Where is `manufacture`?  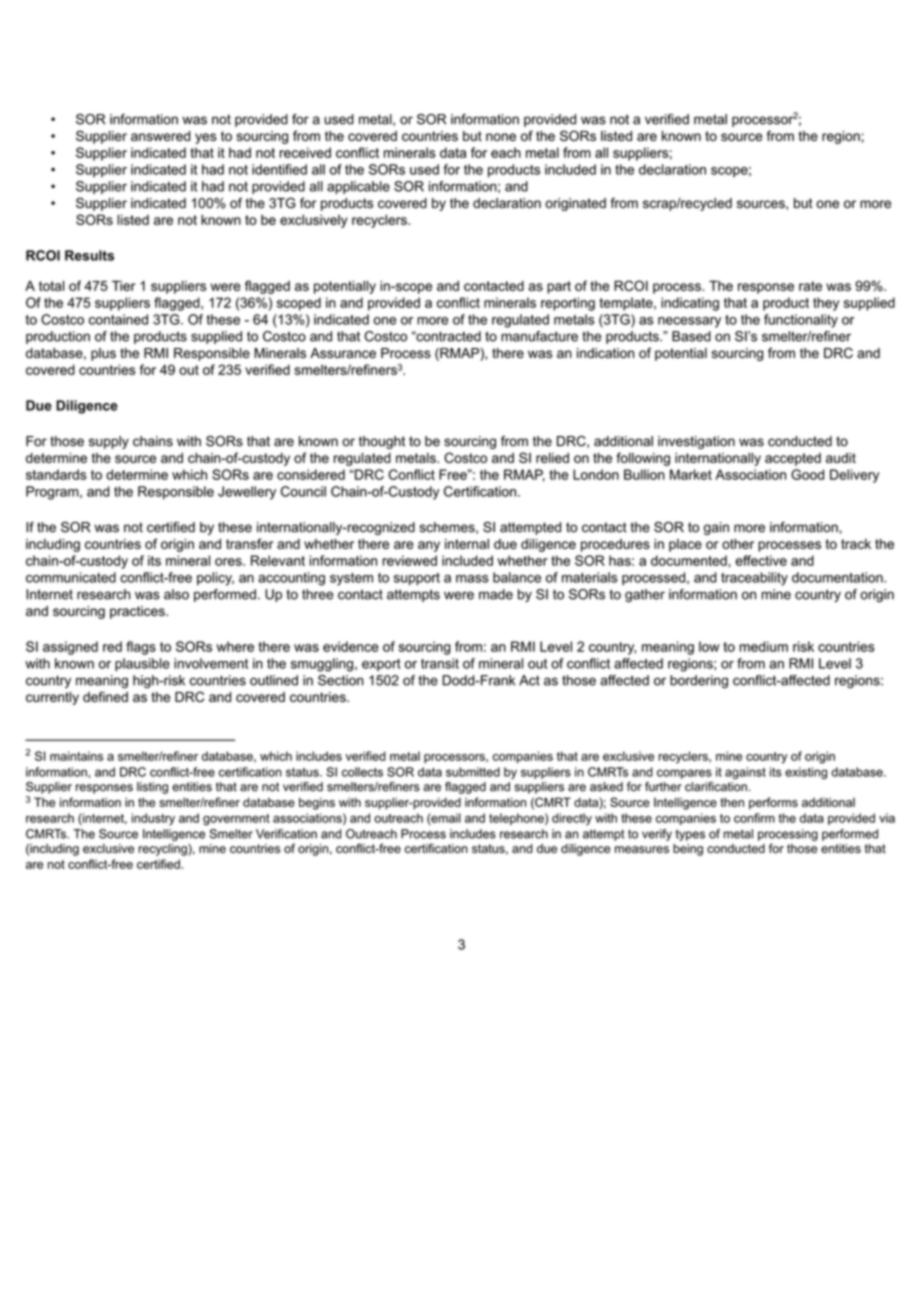
manufacture is located at coordinates (539, 336).
